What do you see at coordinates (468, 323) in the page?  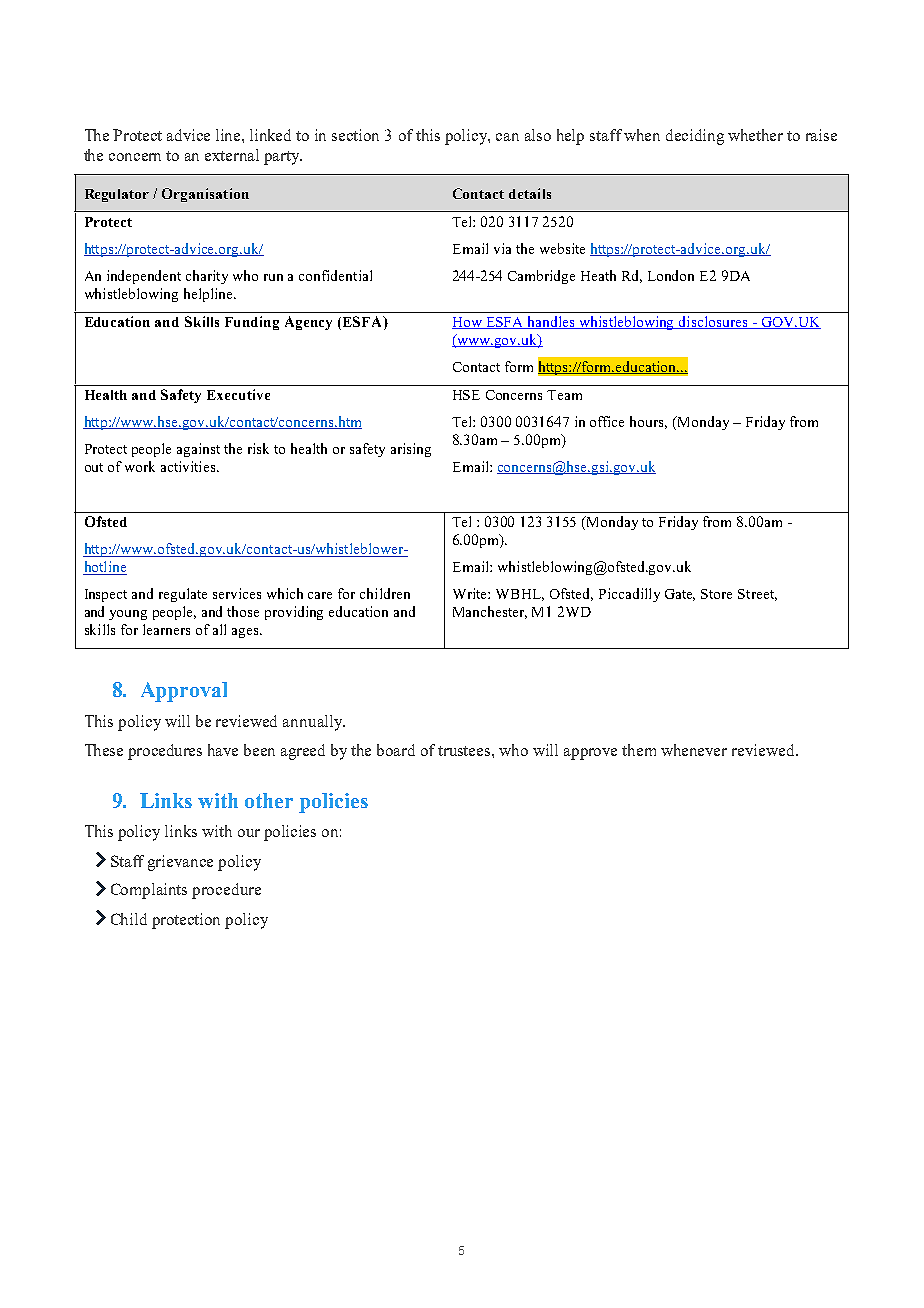 I see `How` at bounding box center [468, 323].
